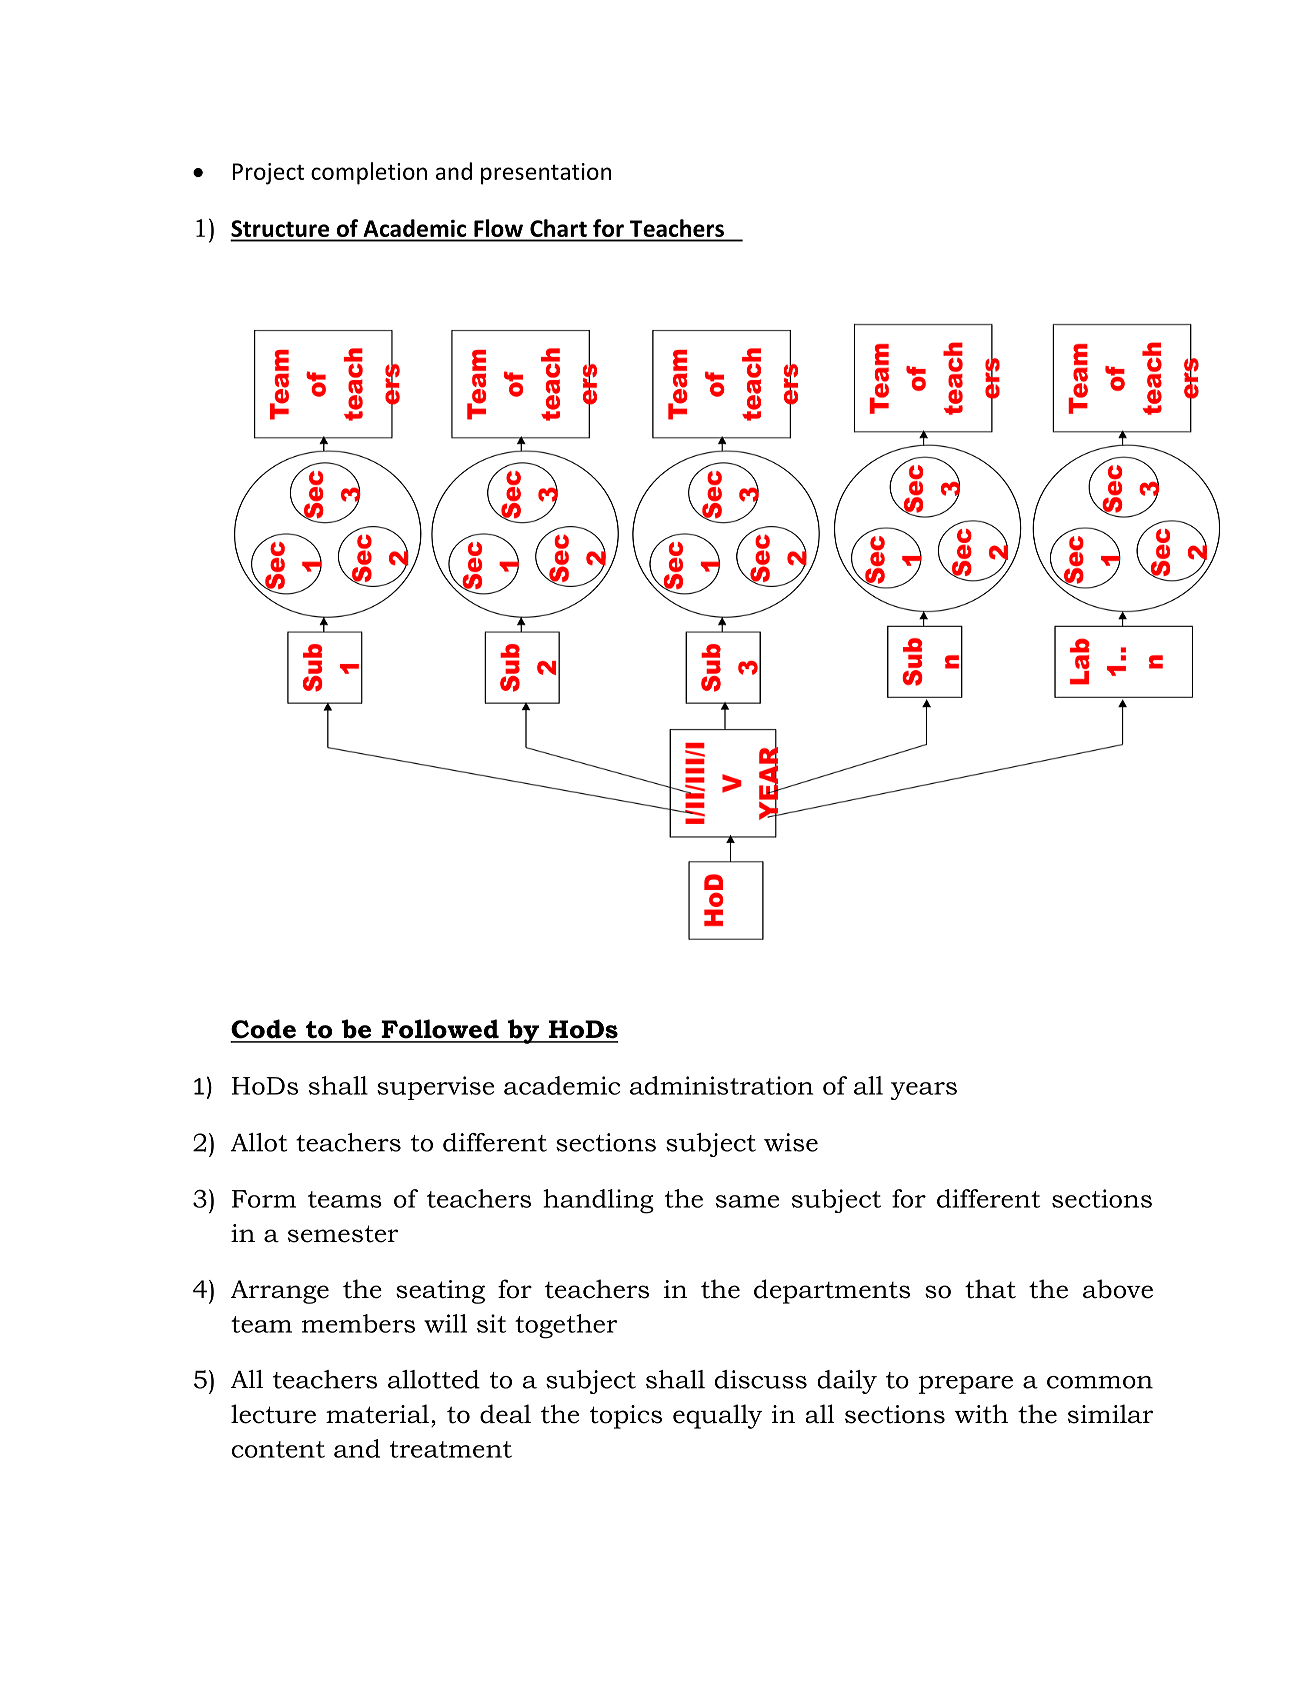 The height and width of the screenshot is (1691, 1307). I want to click on material, so click(377, 1414).
